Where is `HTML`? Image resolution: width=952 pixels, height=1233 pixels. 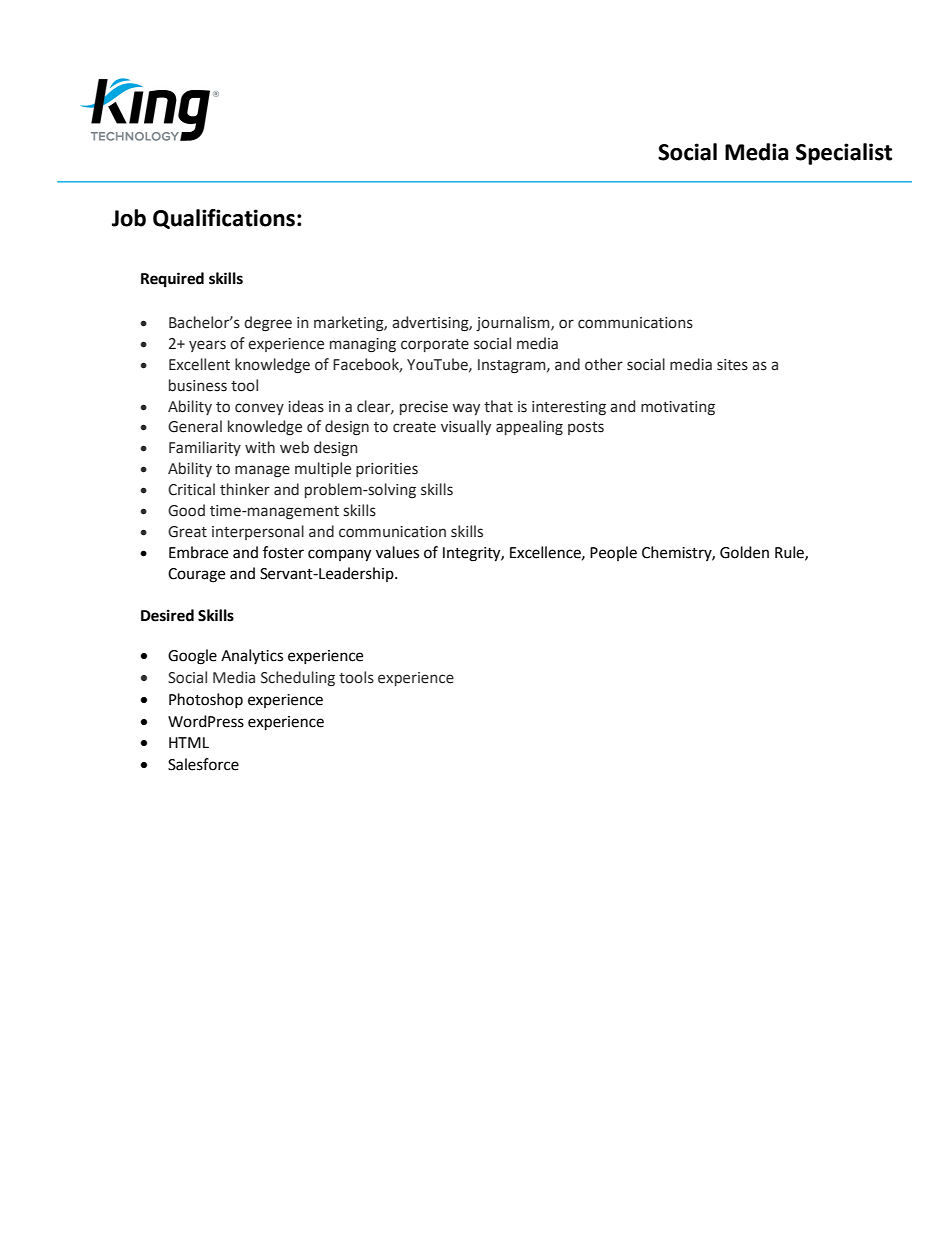 HTML is located at coordinates (189, 742).
